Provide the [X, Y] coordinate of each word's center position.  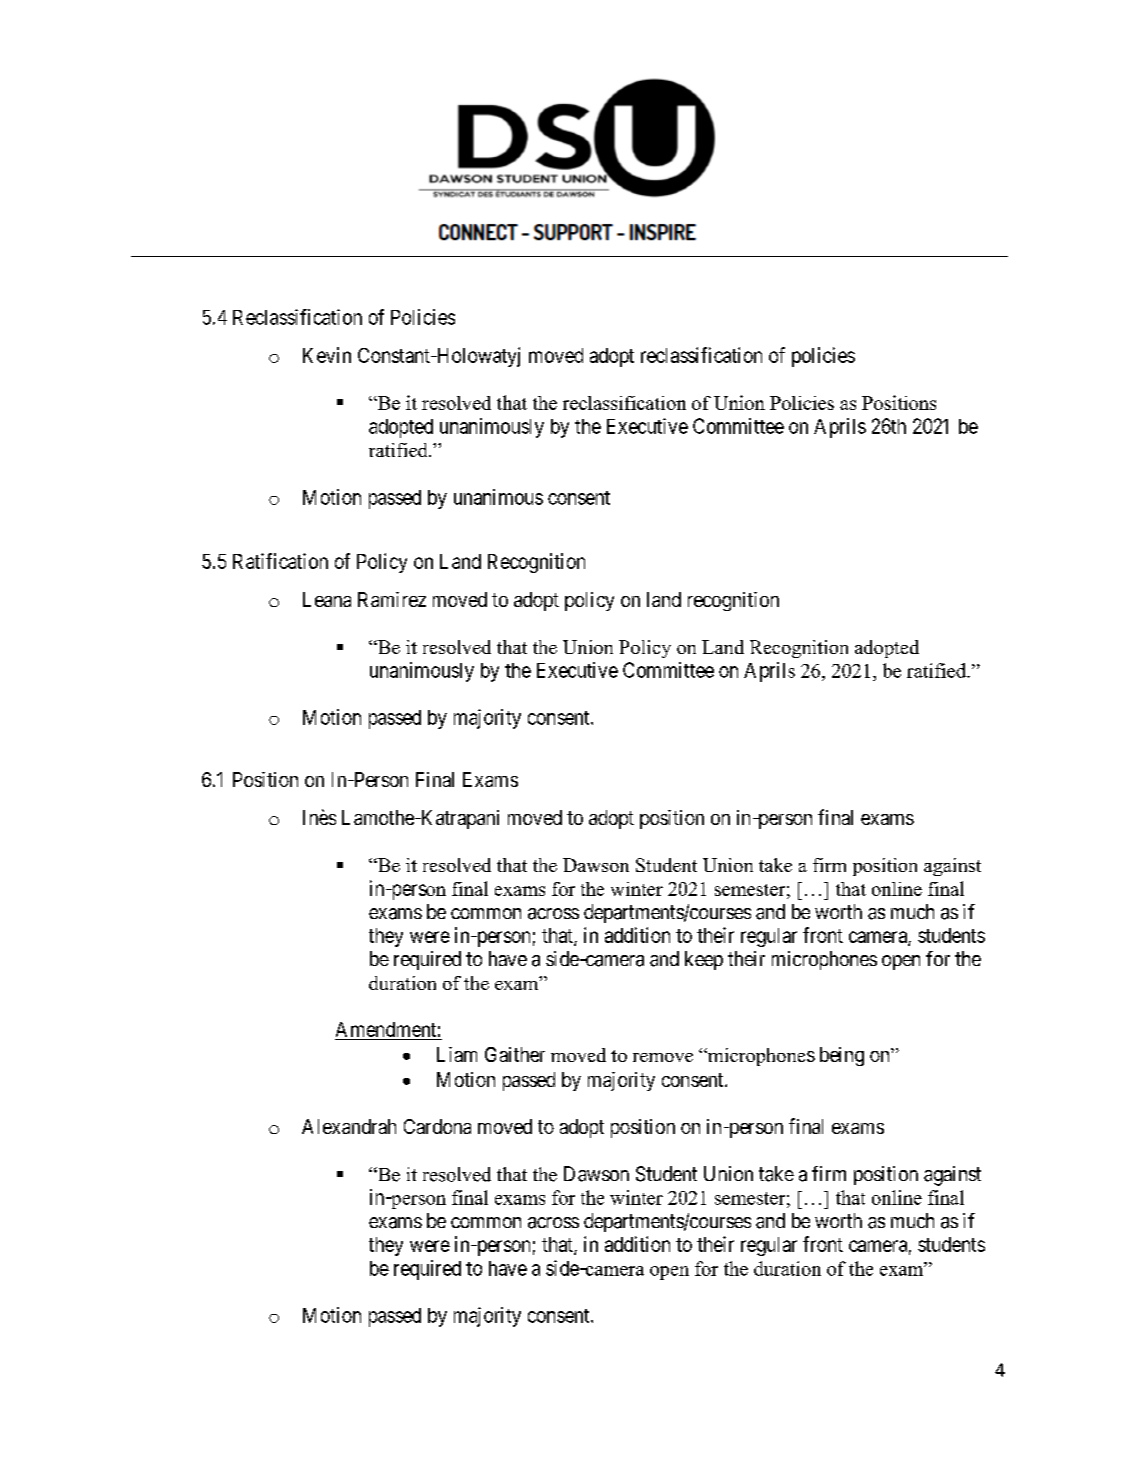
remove [663, 1057]
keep [704, 960]
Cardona [437, 1126]
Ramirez [392, 599]
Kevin [327, 355]
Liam [457, 1054]
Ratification [280, 561]
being [842, 1056]
